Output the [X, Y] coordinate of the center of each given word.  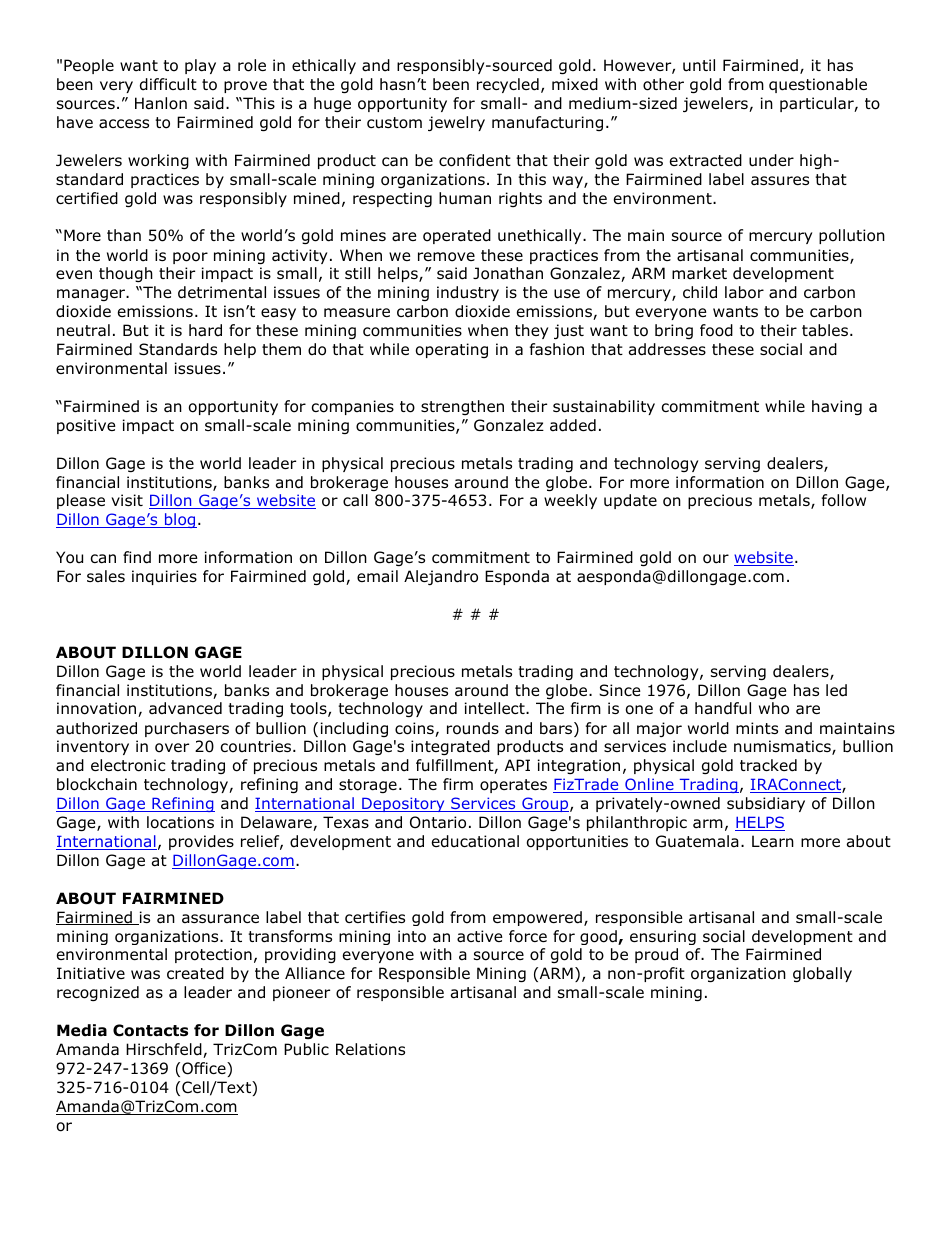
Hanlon [161, 103]
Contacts [150, 1030]
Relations [370, 1049]
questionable [818, 85]
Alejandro [441, 577]
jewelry [456, 123]
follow [844, 500]
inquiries [164, 577]
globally [822, 974]
